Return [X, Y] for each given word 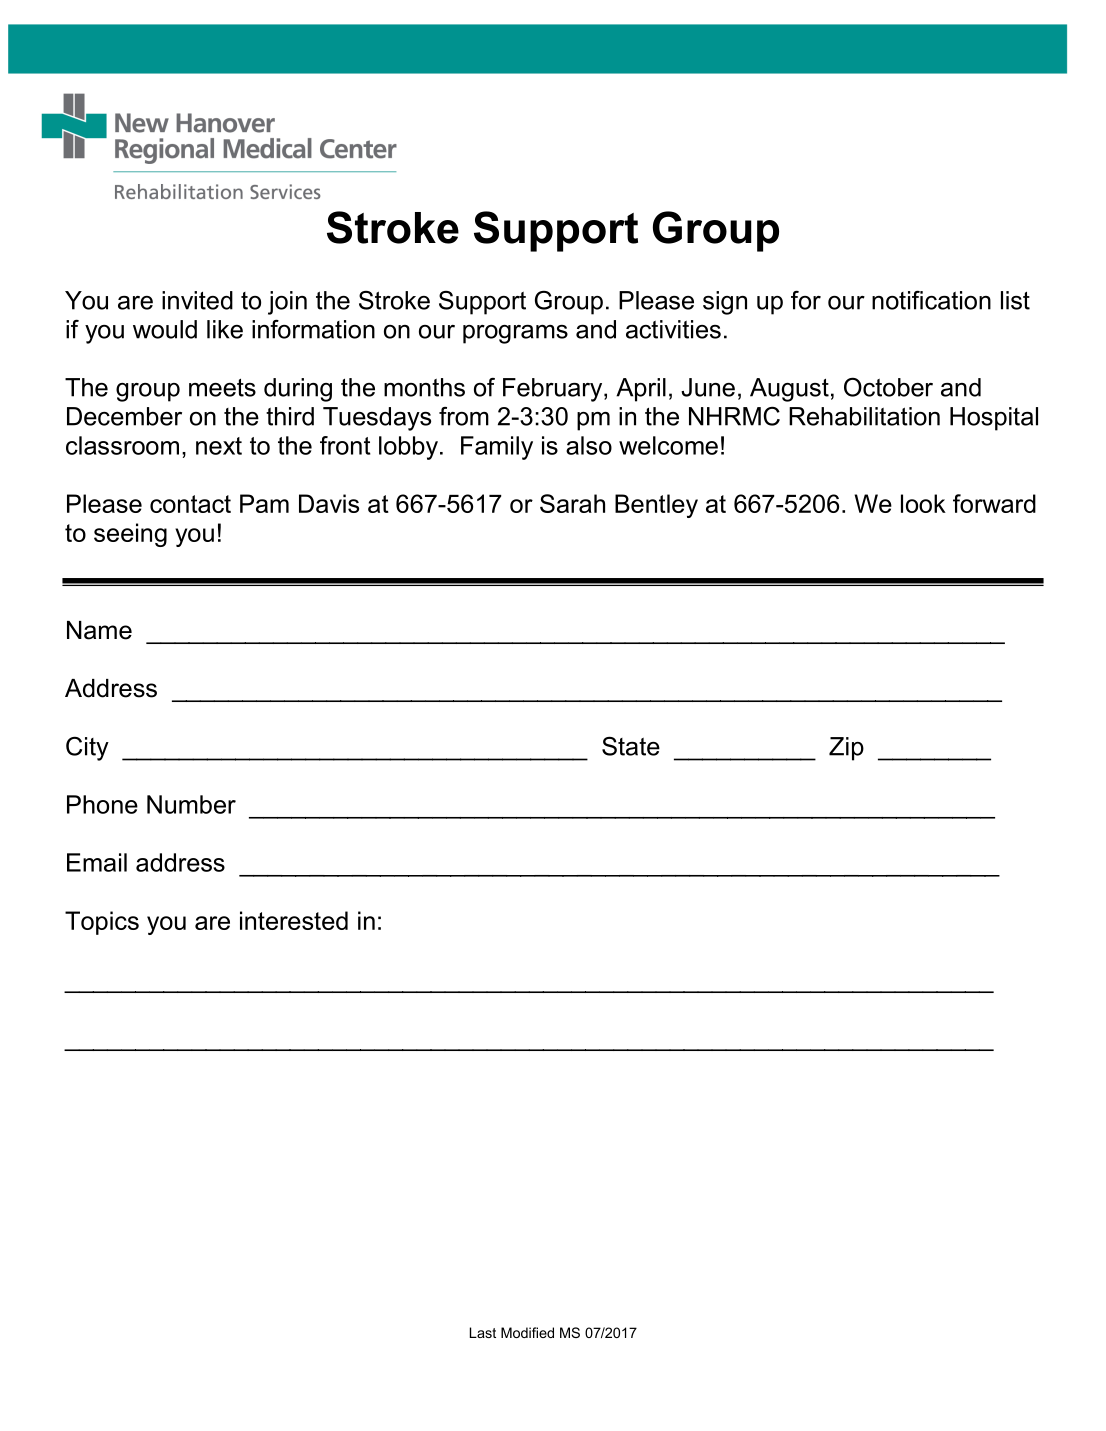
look [923, 503]
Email [97, 862]
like [225, 329]
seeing [130, 535]
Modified [527, 1332]
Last [483, 1332]
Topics [102, 923]
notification [931, 300]
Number [191, 804]
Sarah [572, 503]
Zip [846, 749]
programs [515, 334]
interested [294, 920]
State [631, 746]
